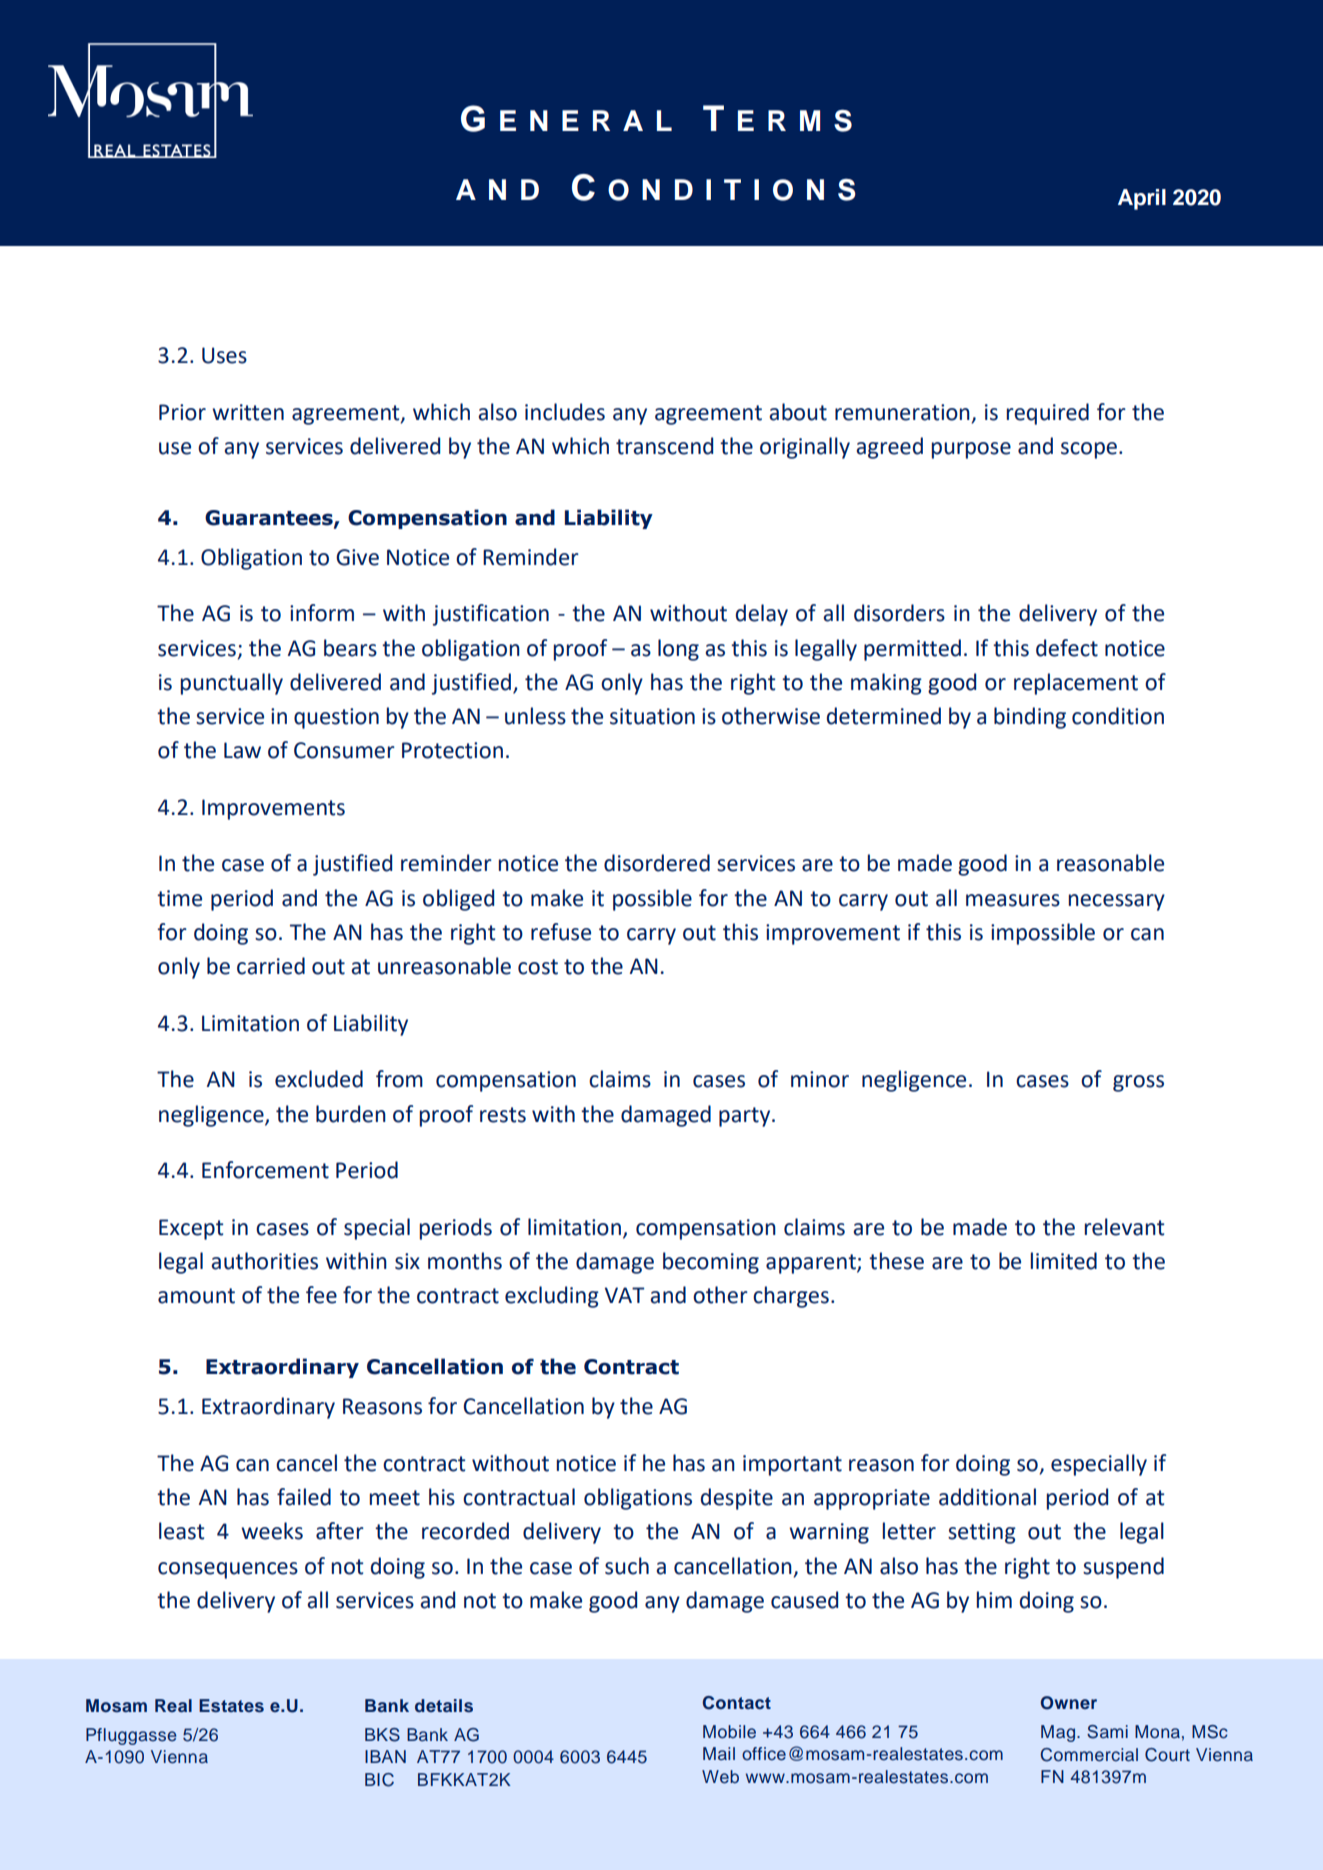 Image resolution: width=1323 pixels, height=1870 pixels. I want to click on refuse, so click(561, 932).
